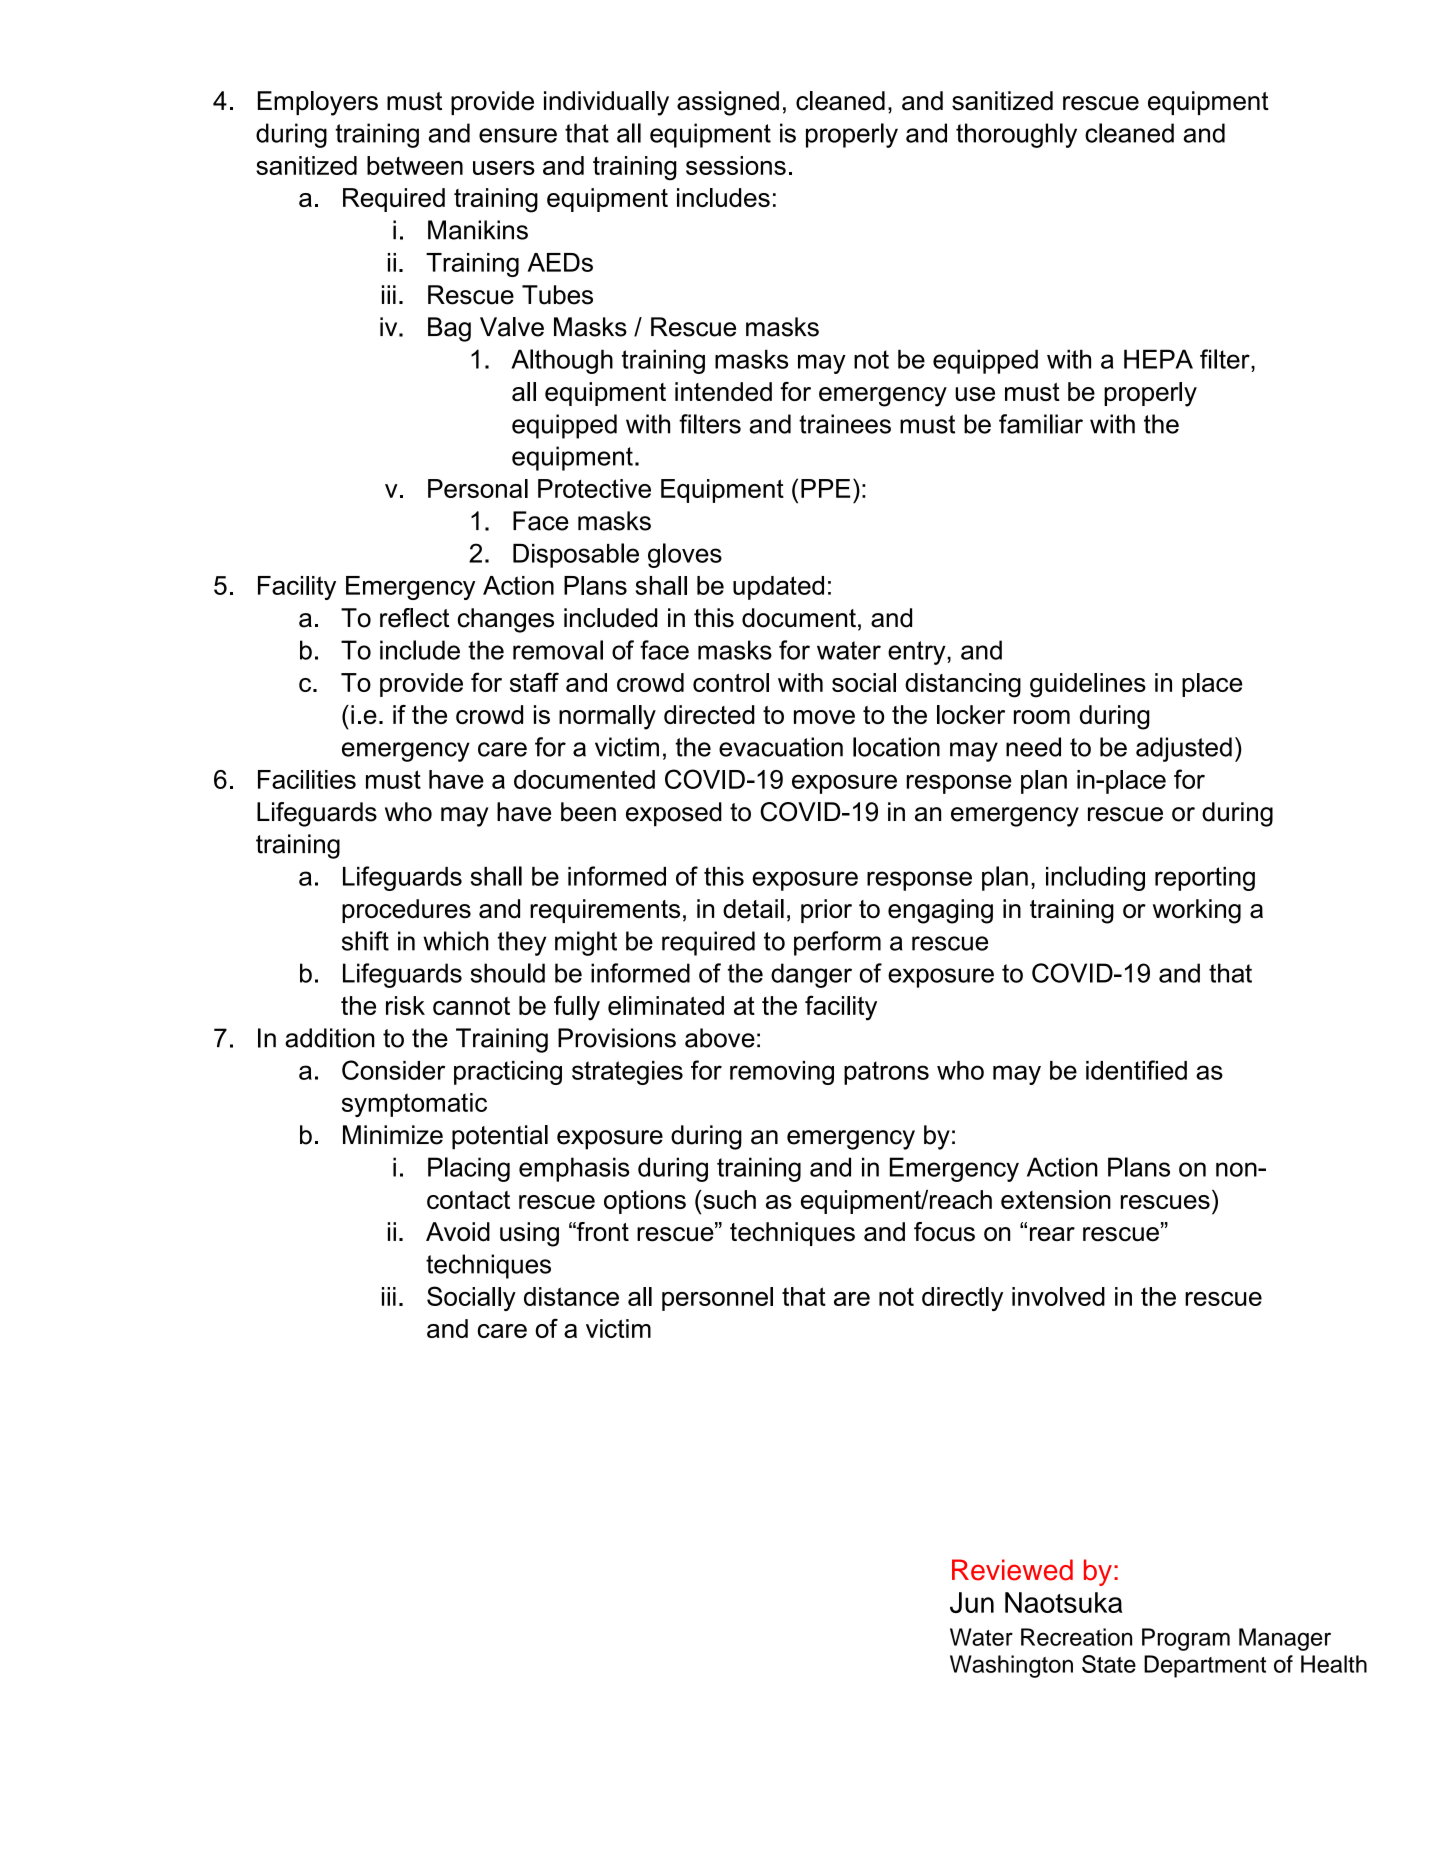 This screenshot has width=1449, height=1875. I want to click on Personal, so click(478, 488).
